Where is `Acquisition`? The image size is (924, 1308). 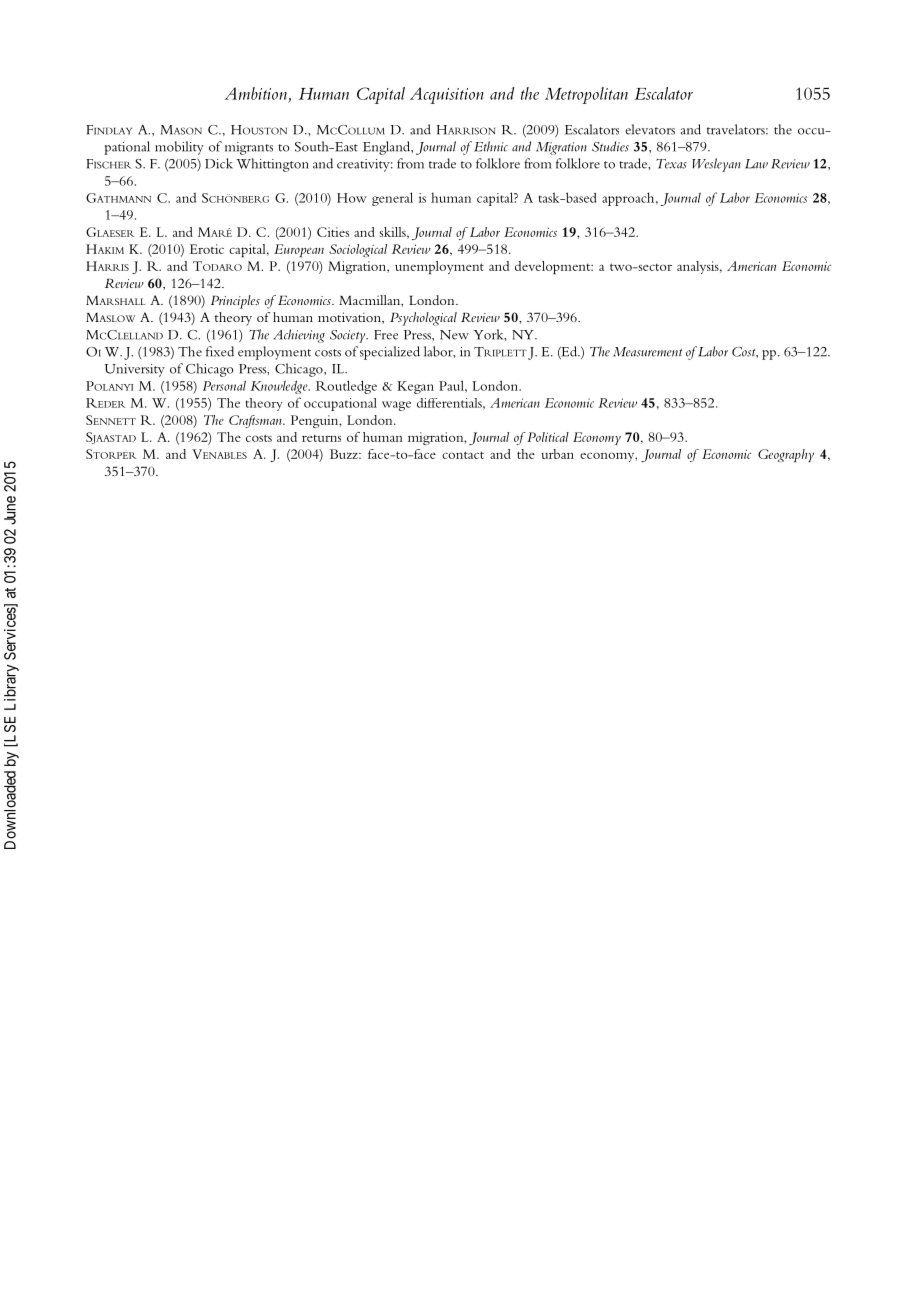
Acquisition is located at coordinates (447, 95).
